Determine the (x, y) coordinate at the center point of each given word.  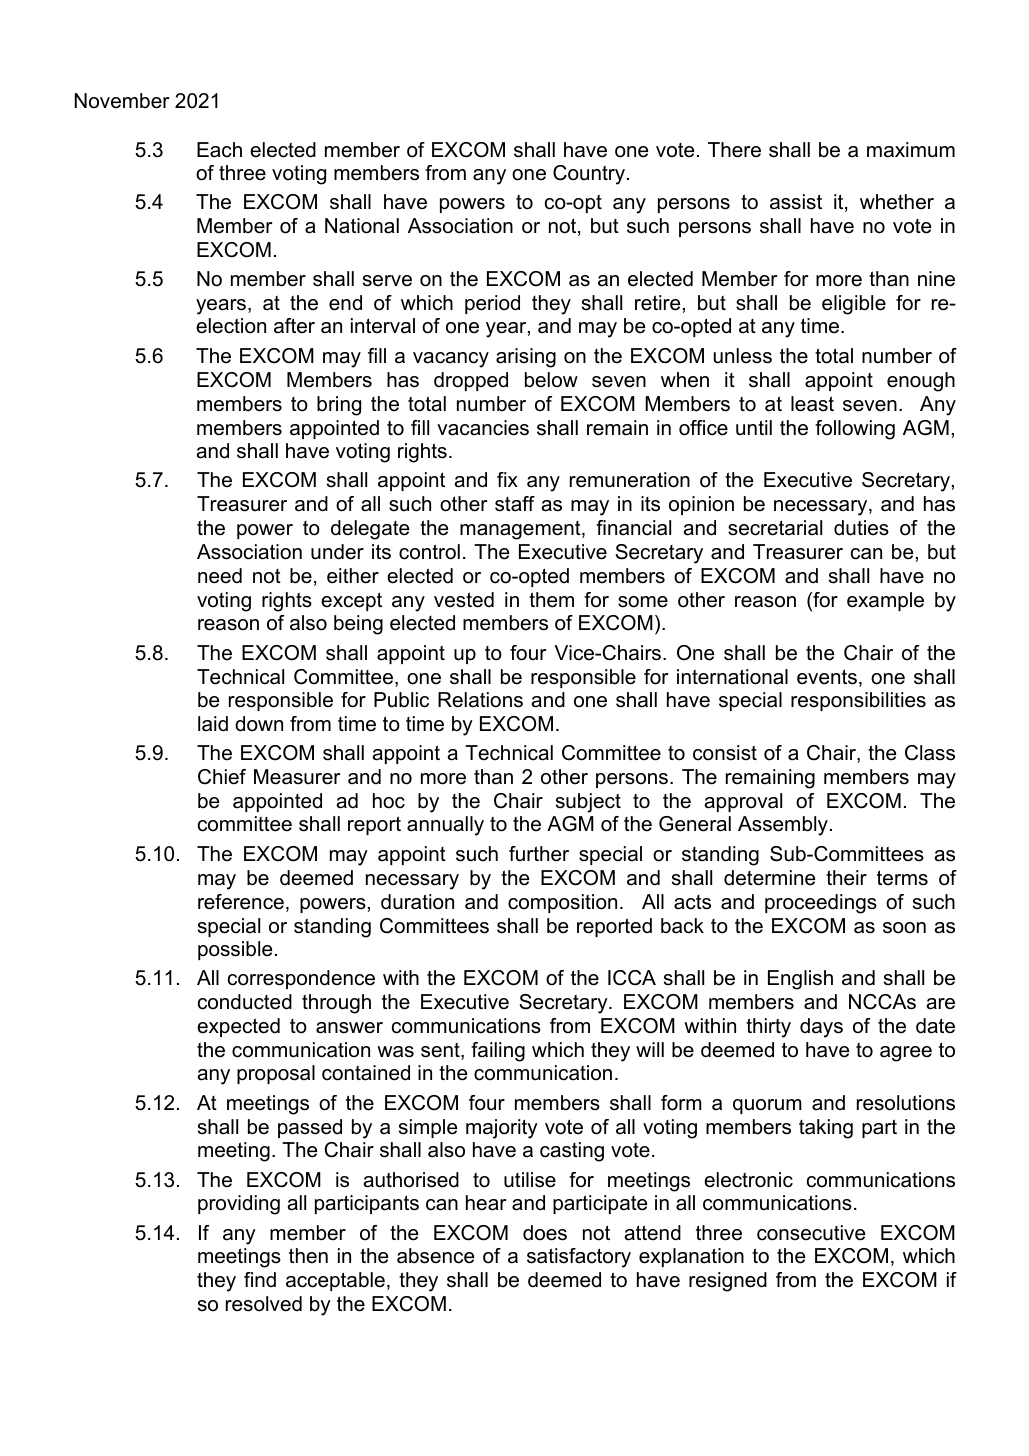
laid (213, 724)
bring (339, 406)
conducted (245, 1002)
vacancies (483, 428)
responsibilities (858, 701)
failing (498, 1052)
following (855, 430)
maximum (911, 150)
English (800, 980)
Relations (480, 700)
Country (590, 175)
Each (219, 150)
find (260, 1280)
